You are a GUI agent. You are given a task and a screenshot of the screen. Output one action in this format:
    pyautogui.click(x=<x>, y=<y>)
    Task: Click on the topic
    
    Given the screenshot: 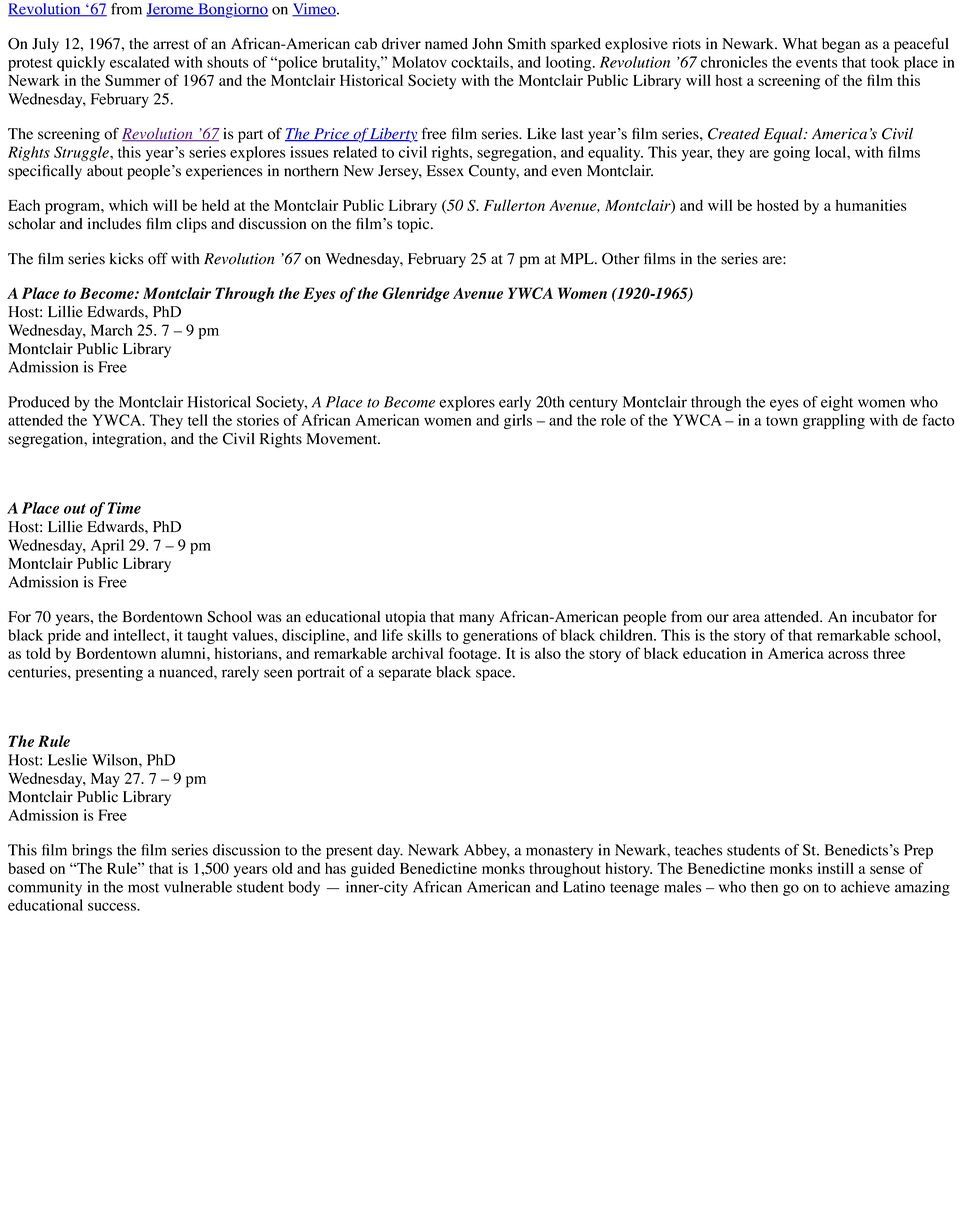 What is the action you would take?
    pyautogui.click(x=414, y=225)
